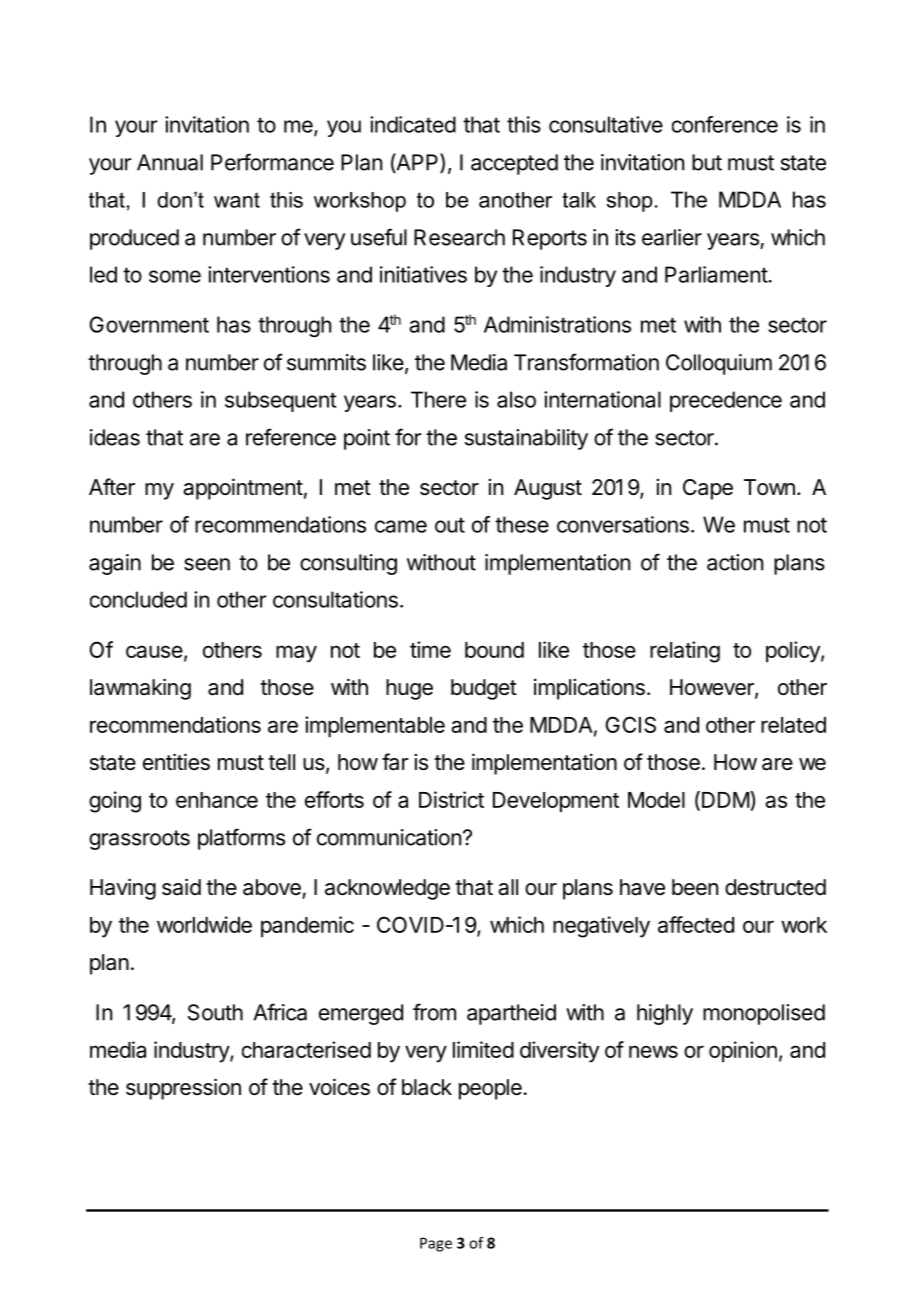 Image resolution: width=924 pixels, height=1308 pixels. I want to click on Cape, so click(708, 489).
